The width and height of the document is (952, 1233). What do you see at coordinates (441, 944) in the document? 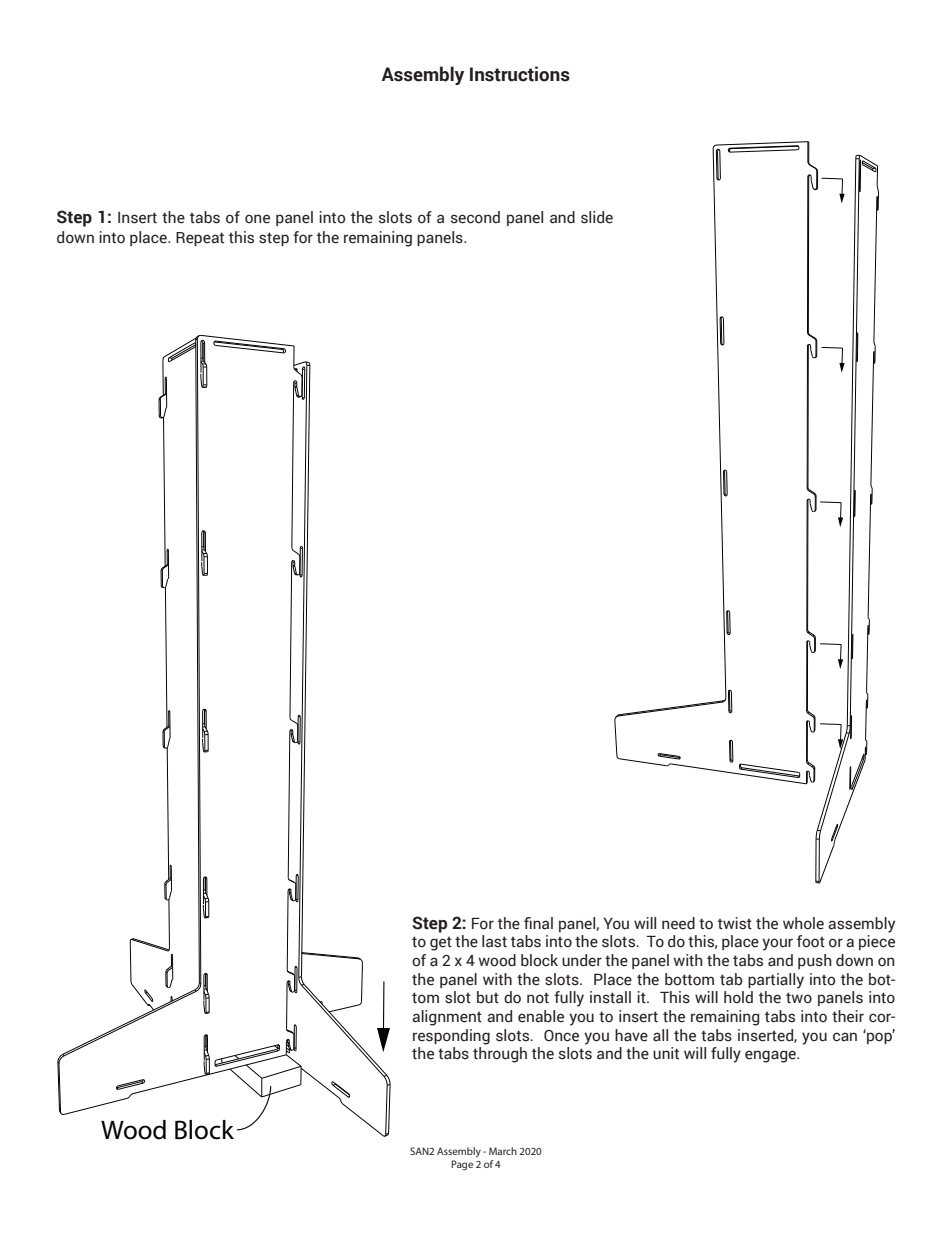
I see `get` at bounding box center [441, 944].
